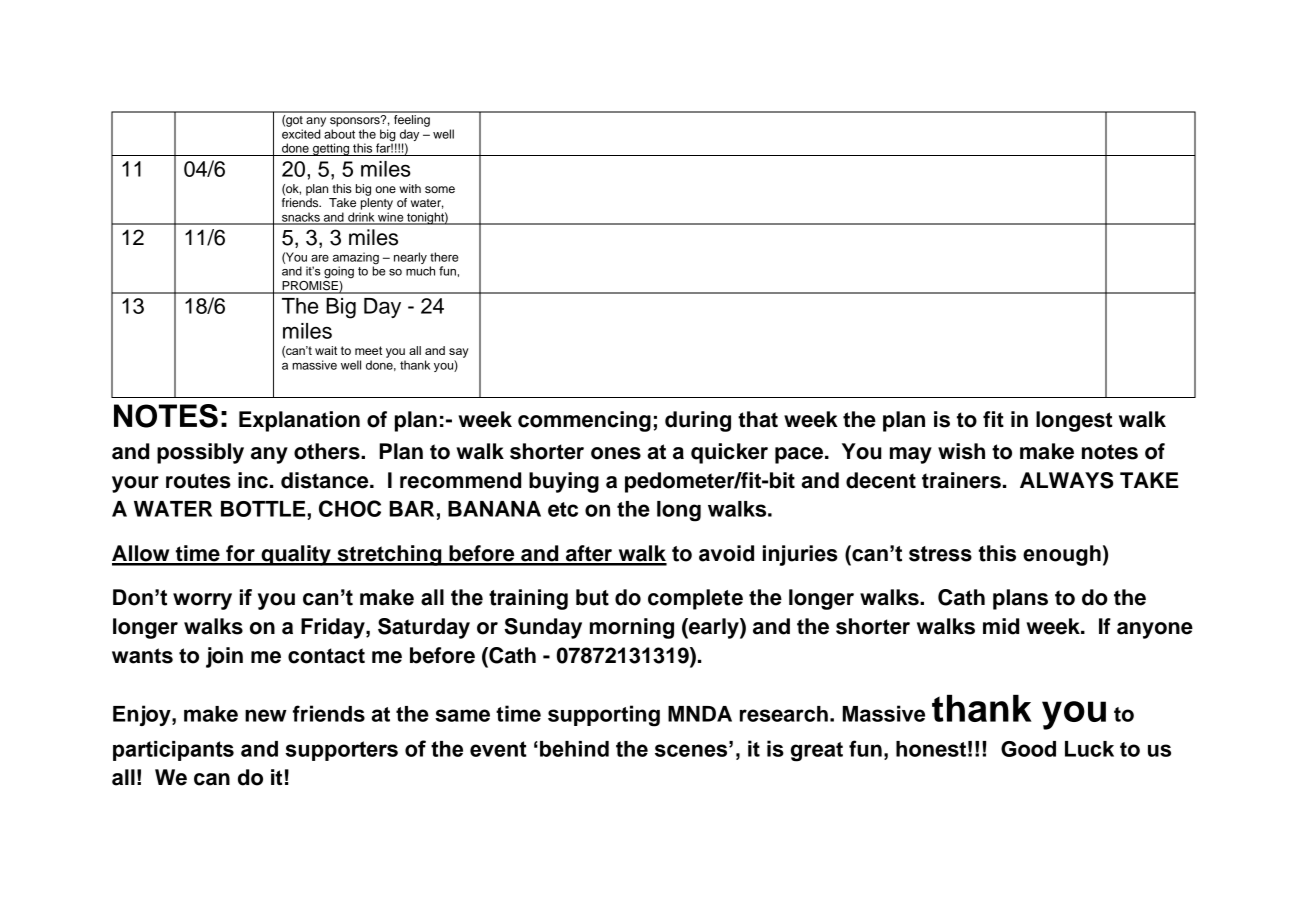  What do you see at coordinates (200, 453) in the screenshot?
I see `possibly` at bounding box center [200, 453].
